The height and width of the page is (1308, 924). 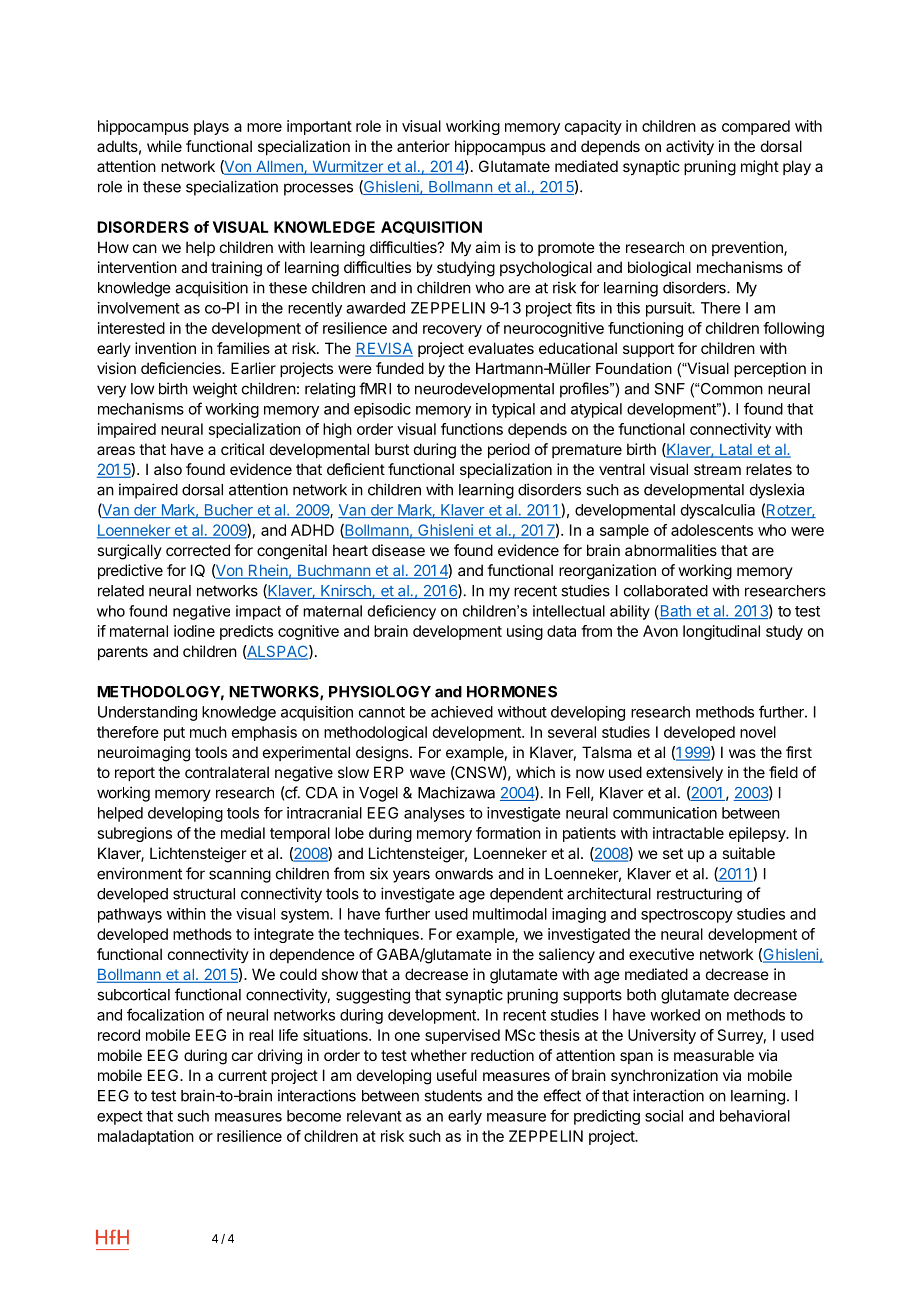 I want to click on corrected, so click(x=198, y=550).
